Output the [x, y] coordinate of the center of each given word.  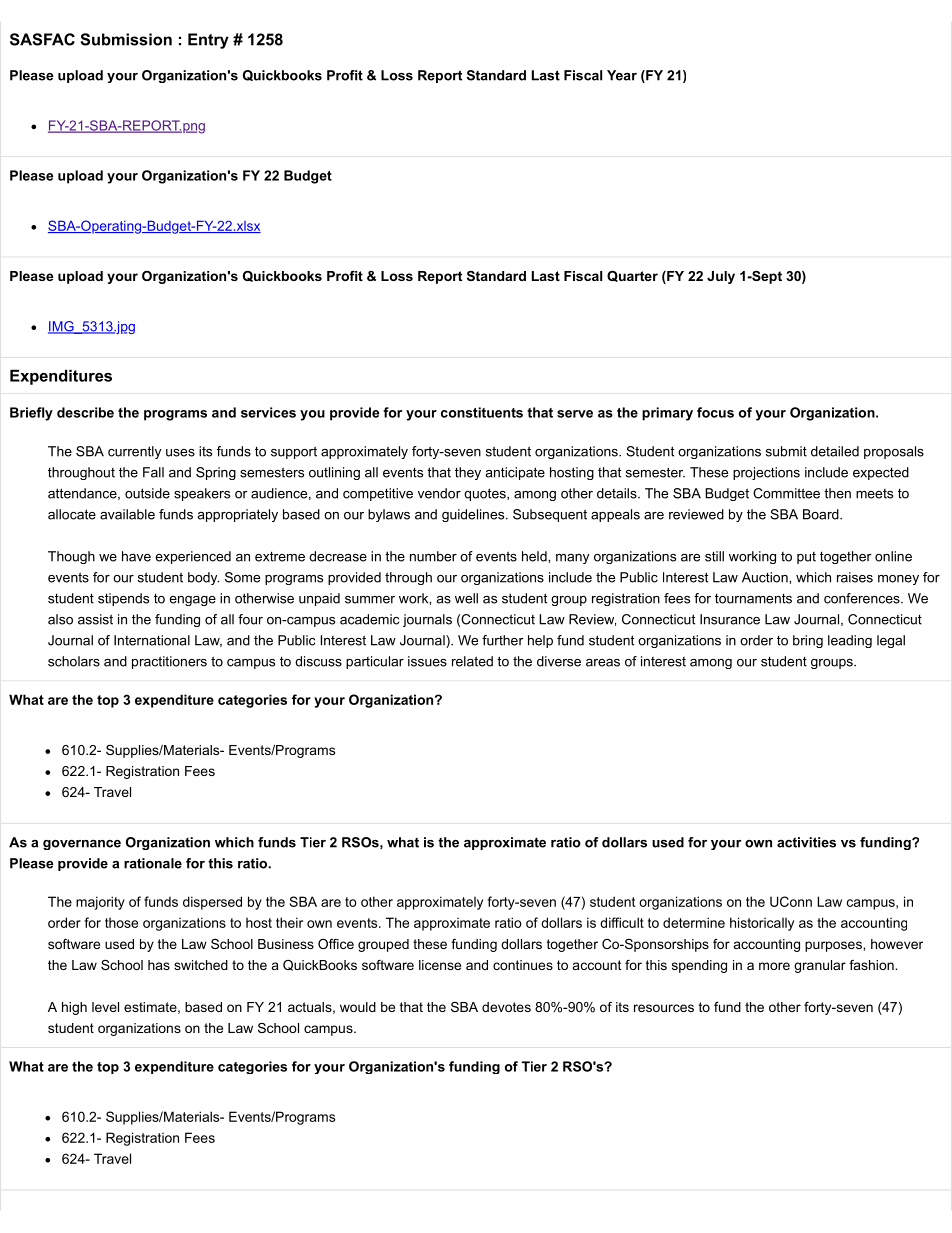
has [159, 965]
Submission [126, 39]
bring [808, 641]
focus [715, 412]
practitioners [169, 662]
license [440, 965]
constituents [482, 412]
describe [85, 412]
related [472, 661]
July [721, 277]
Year [622, 75]
